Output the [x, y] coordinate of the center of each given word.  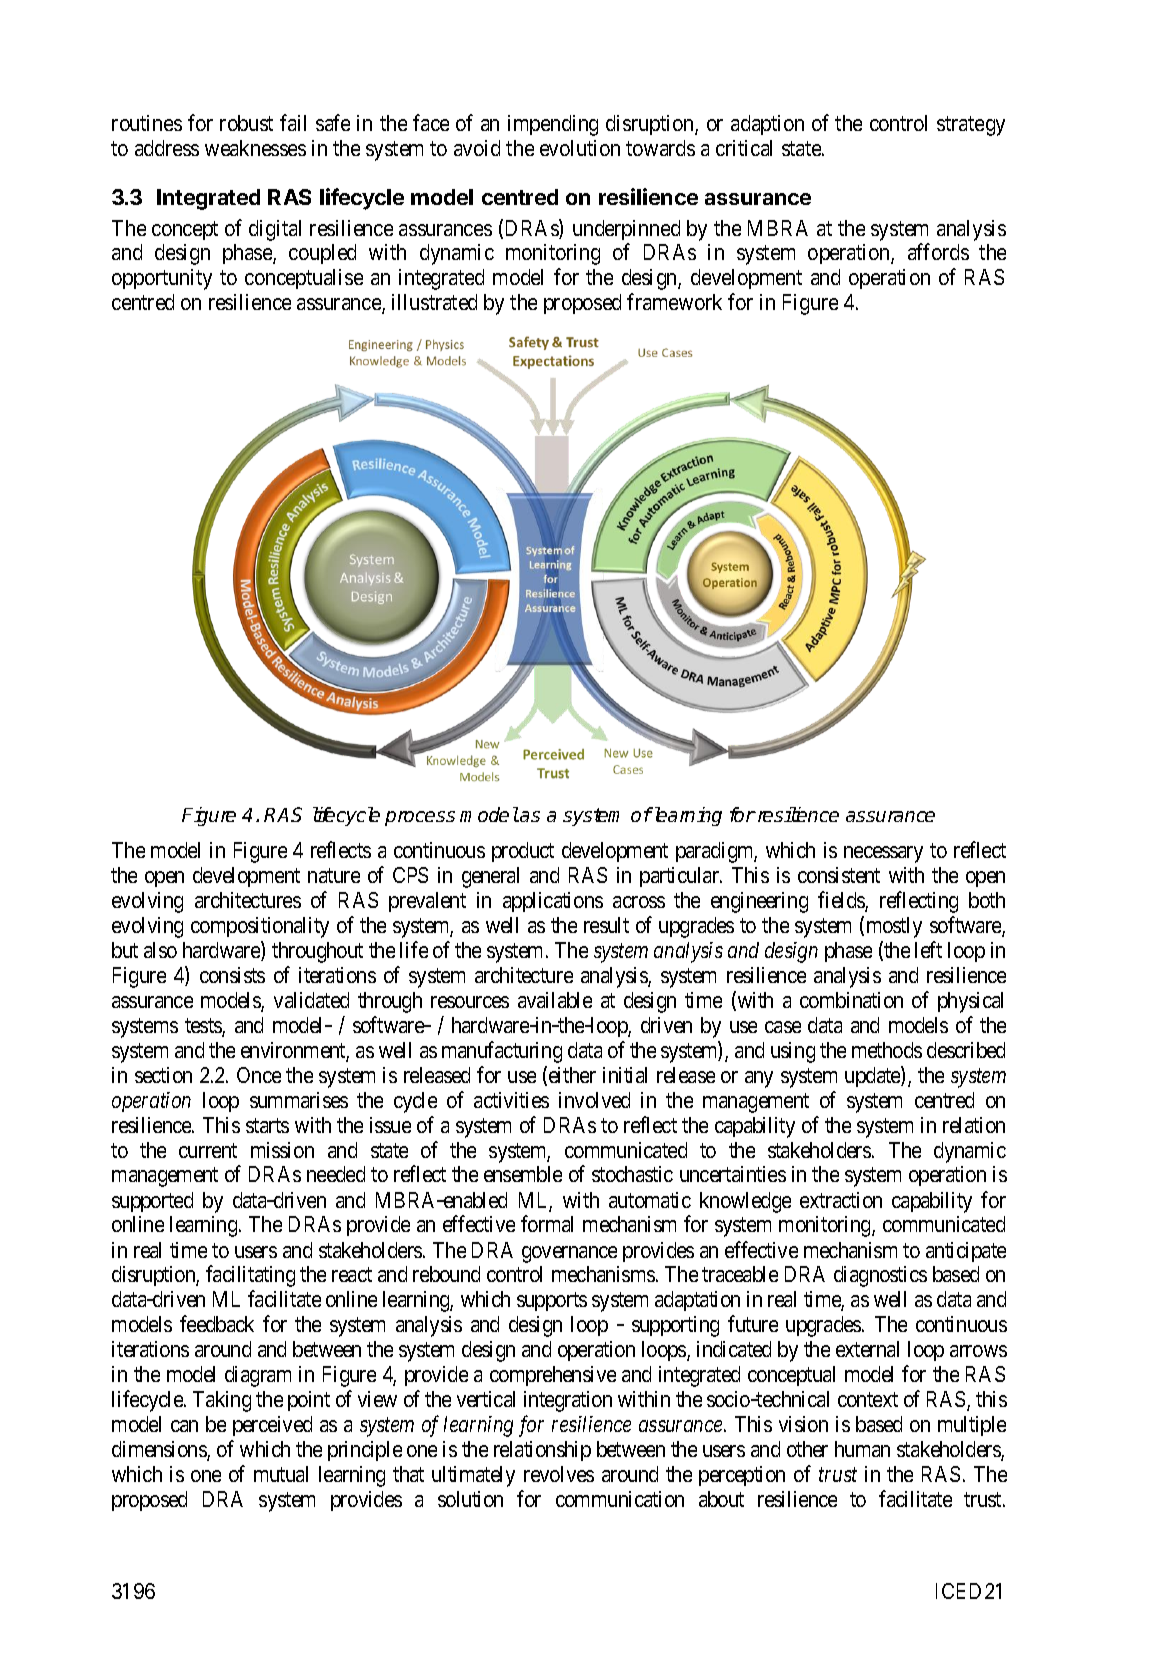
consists [232, 975]
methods [887, 1050]
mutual [281, 1474]
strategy [971, 126]
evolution [580, 148]
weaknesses [255, 148]
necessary [883, 854]
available [555, 1000]
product [523, 852]
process [420, 818]
